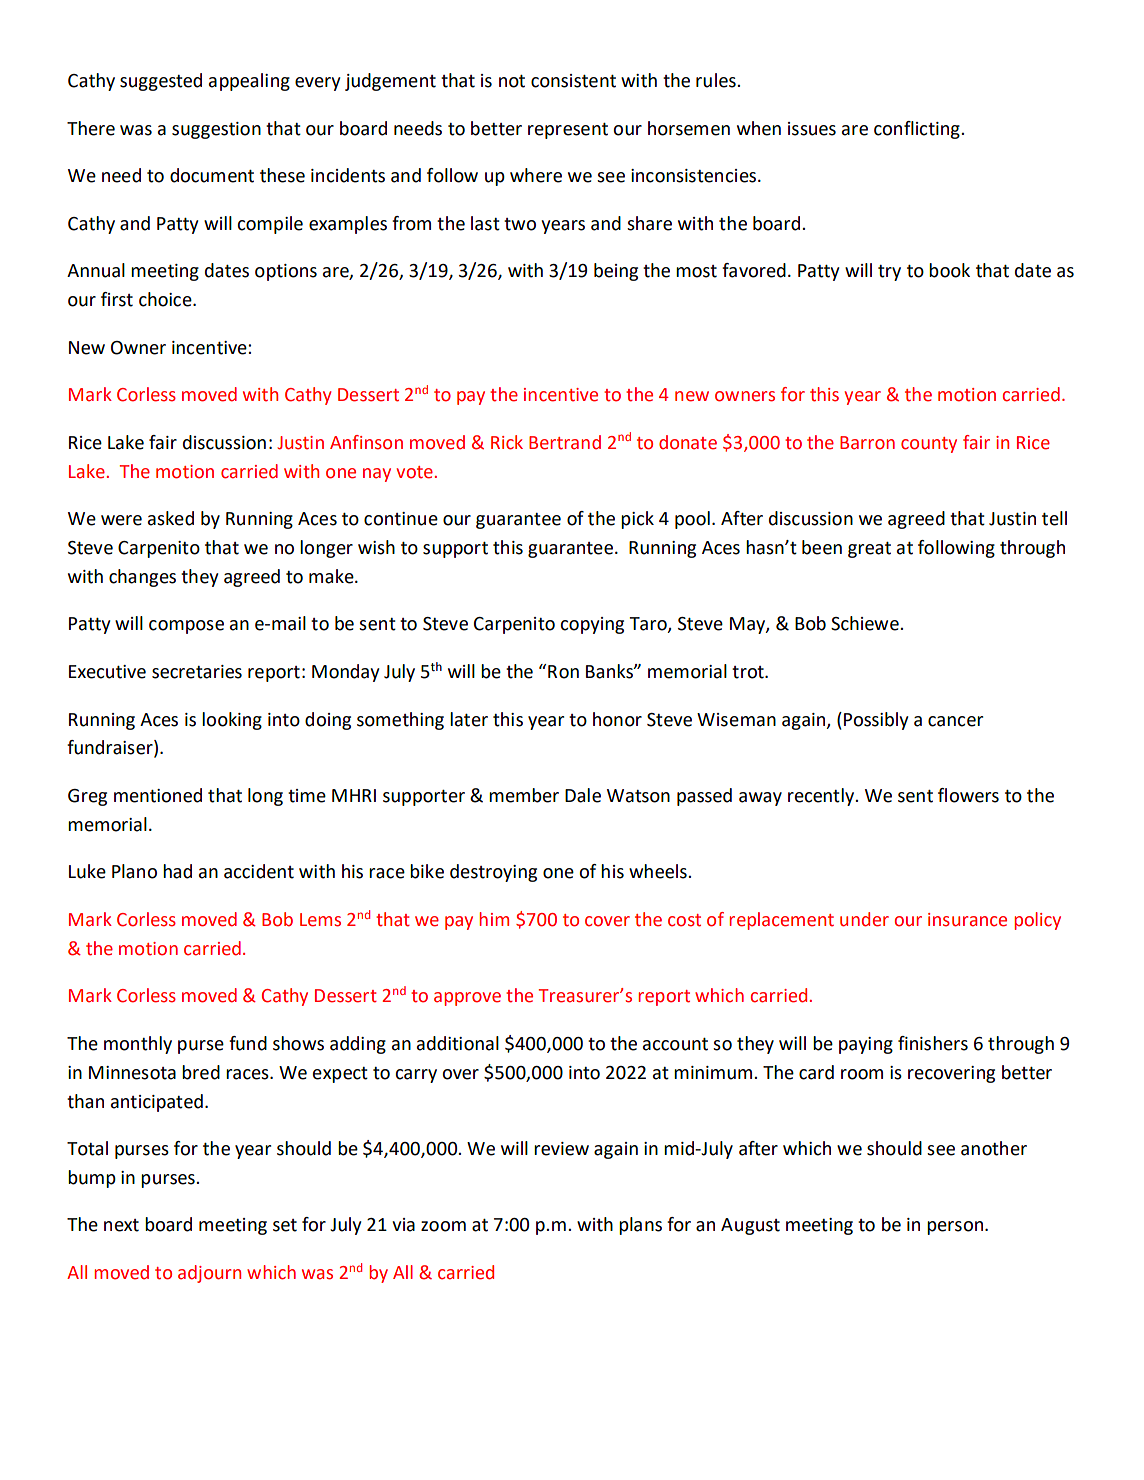  I want to click on county, so click(929, 445).
